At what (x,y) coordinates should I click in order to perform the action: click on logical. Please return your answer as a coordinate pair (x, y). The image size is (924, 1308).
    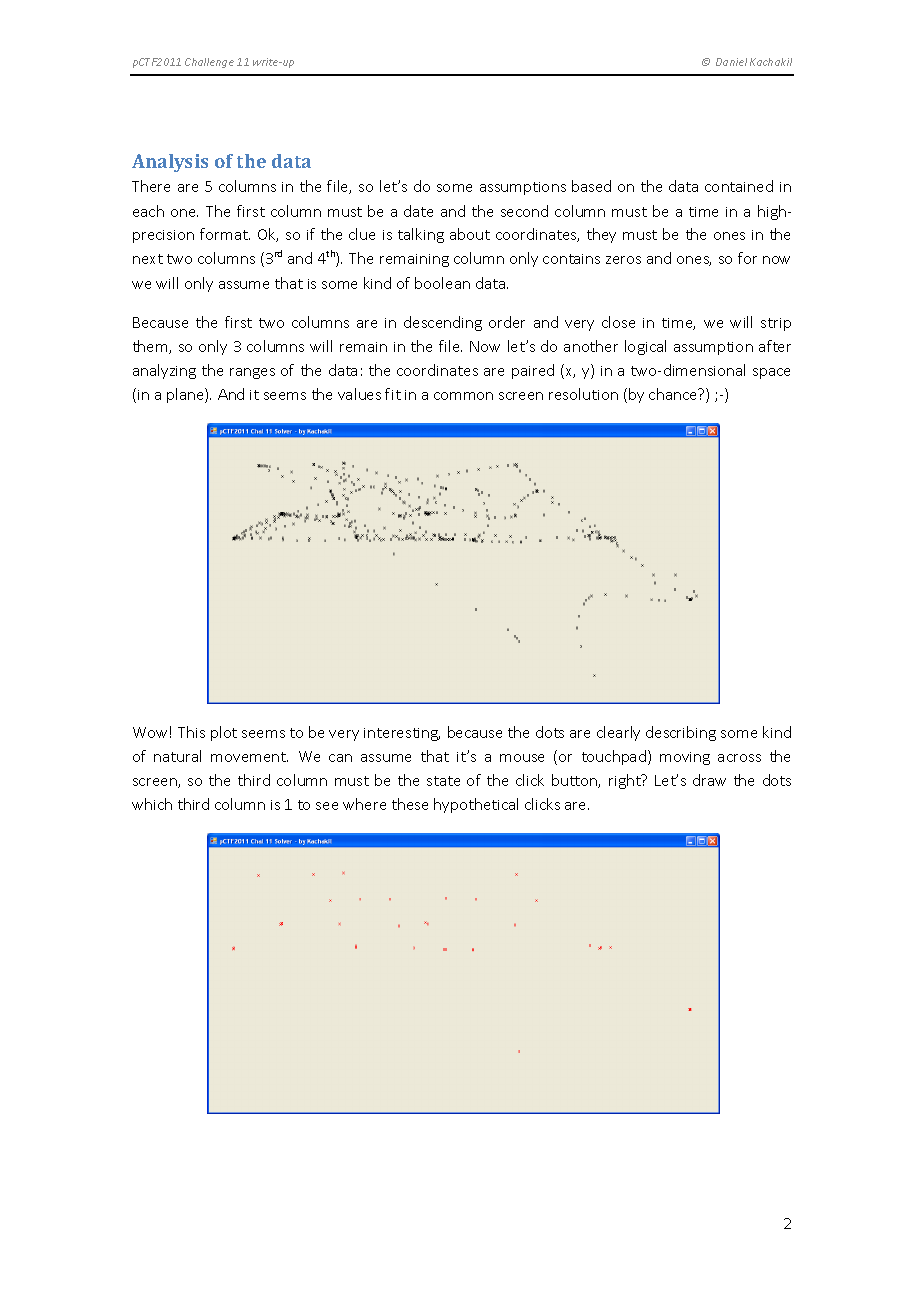
    Looking at the image, I should click on (645, 347).
